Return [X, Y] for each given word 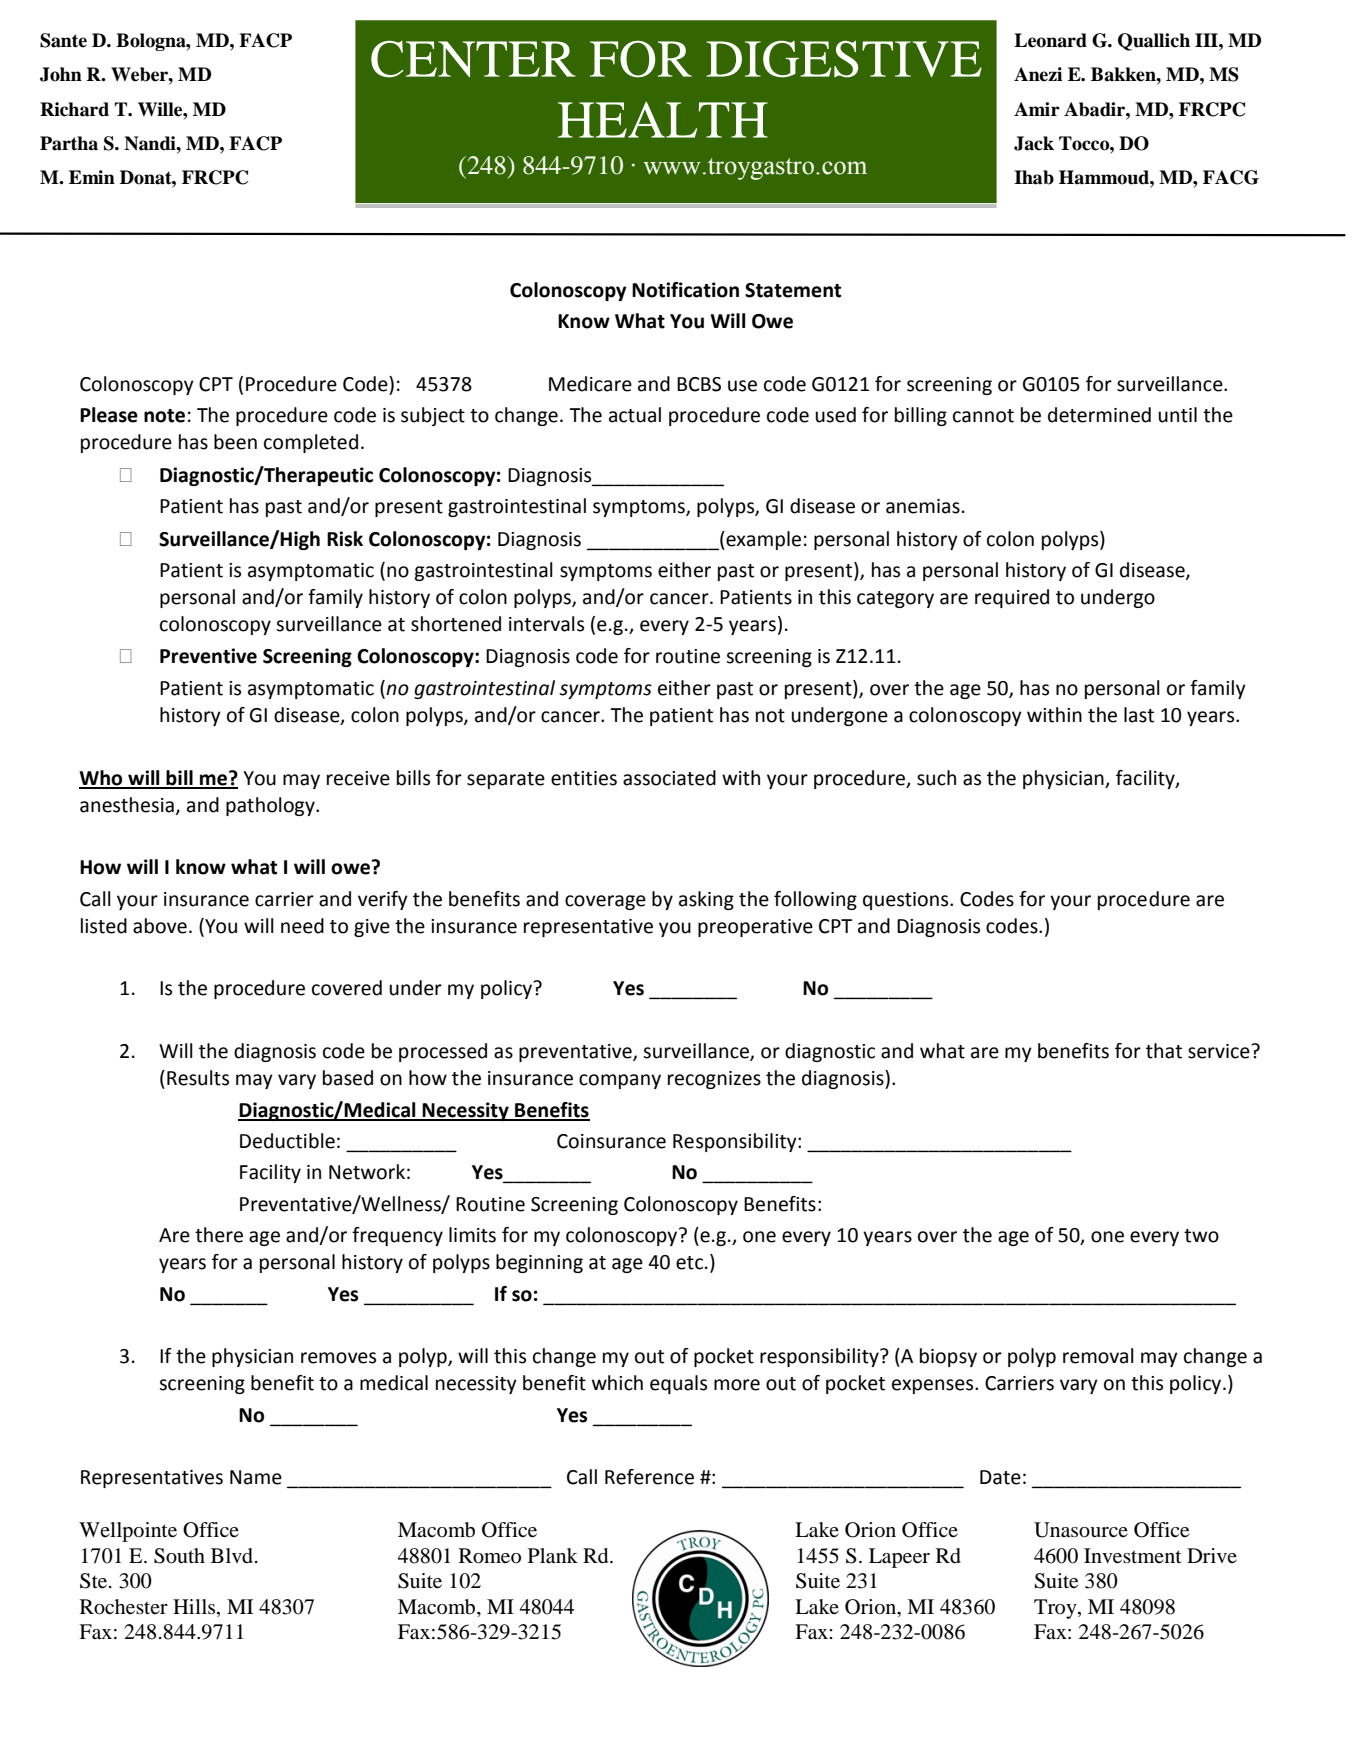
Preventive [208, 656]
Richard [74, 109]
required [1012, 598]
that [1164, 1051]
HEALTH [663, 120]
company [620, 1081]
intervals [546, 624]
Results [198, 1078]
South [179, 1556]
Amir [1037, 109]
